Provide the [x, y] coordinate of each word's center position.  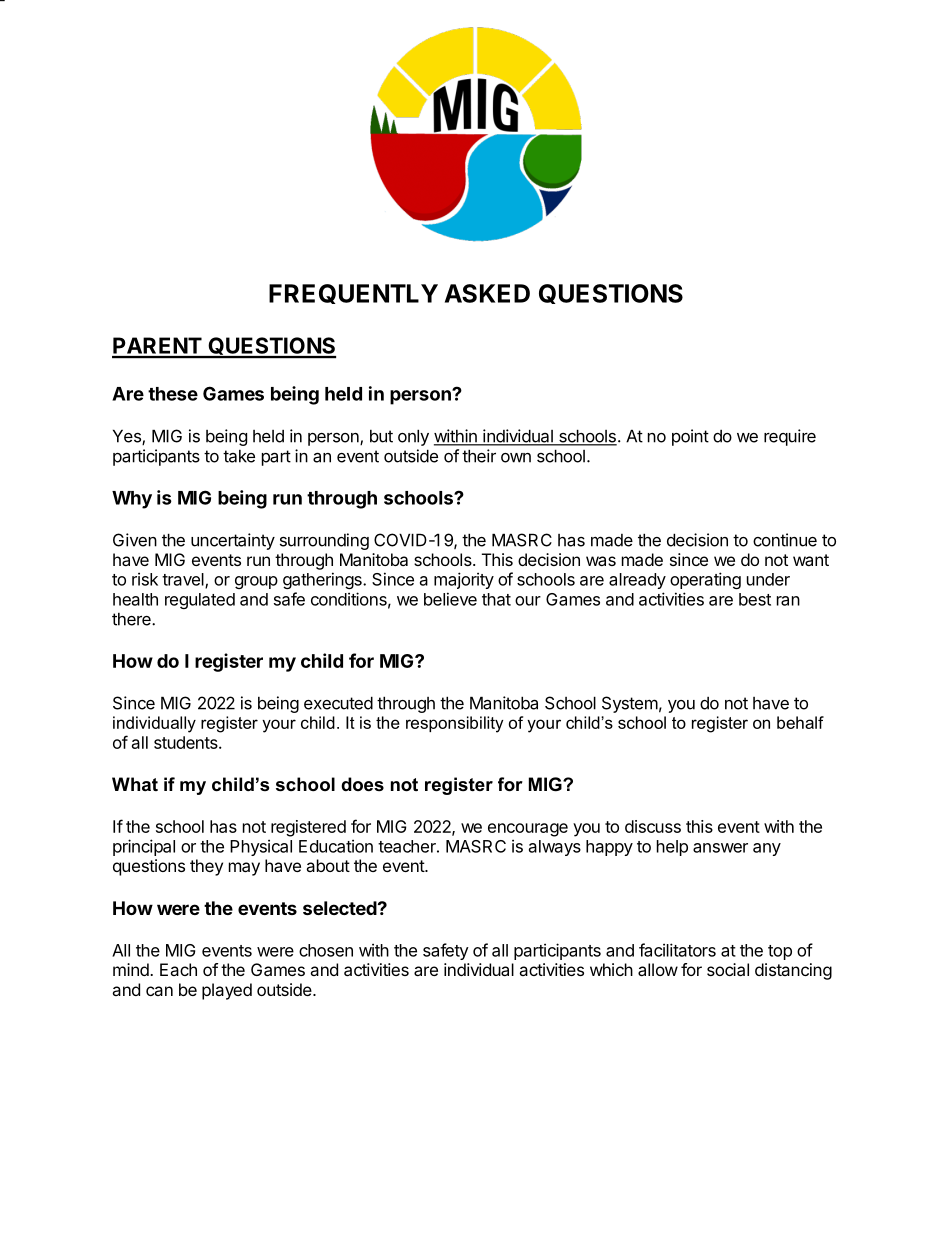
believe [450, 599]
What [135, 784]
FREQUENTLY [353, 294]
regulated [200, 601]
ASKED [487, 293]
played [227, 991]
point [690, 437]
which [611, 969]
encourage [528, 830]
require [790, 437]
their [479, 456]
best [755, 599]
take [239, 456]
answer [720, 848]
